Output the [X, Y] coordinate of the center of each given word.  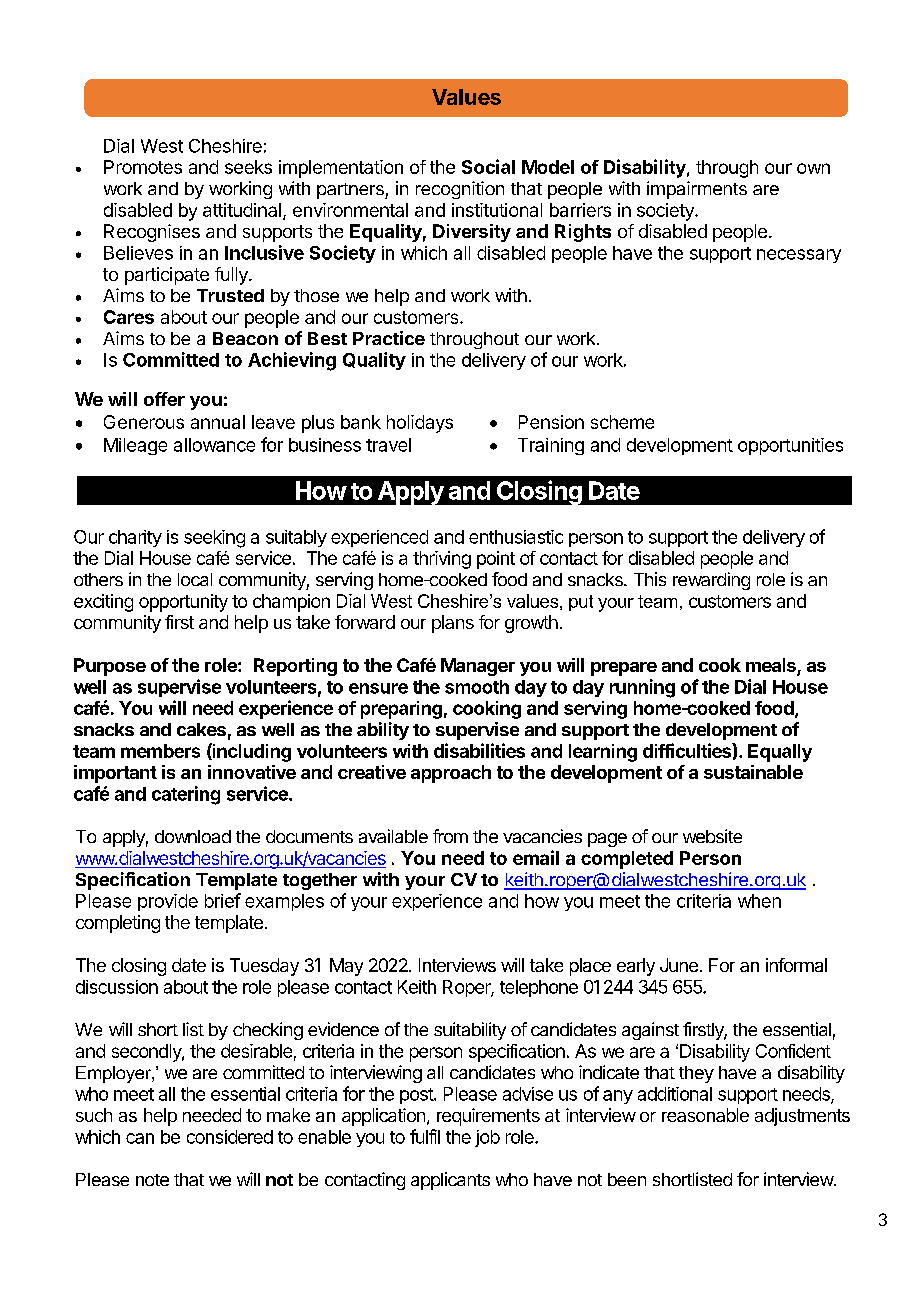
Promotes [143, 167]
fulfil [425, 1136]
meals [772, 666]
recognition [460, 190]
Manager [478, 667]
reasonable [705, 1115]
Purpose [110, 667]
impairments [697, 190]
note [152, 1180]
